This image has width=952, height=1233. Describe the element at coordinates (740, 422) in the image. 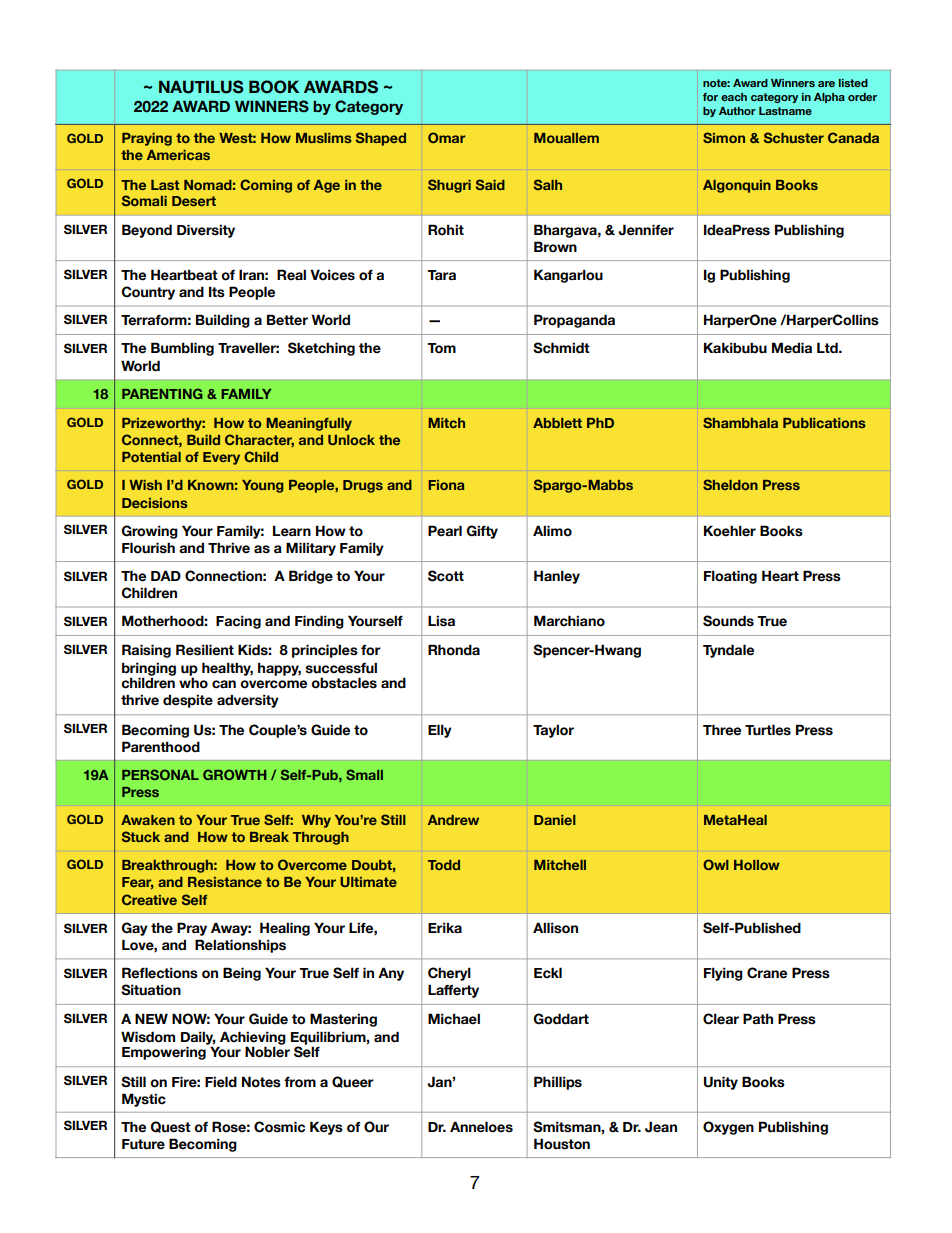

I see `Shambhala` at that location.
